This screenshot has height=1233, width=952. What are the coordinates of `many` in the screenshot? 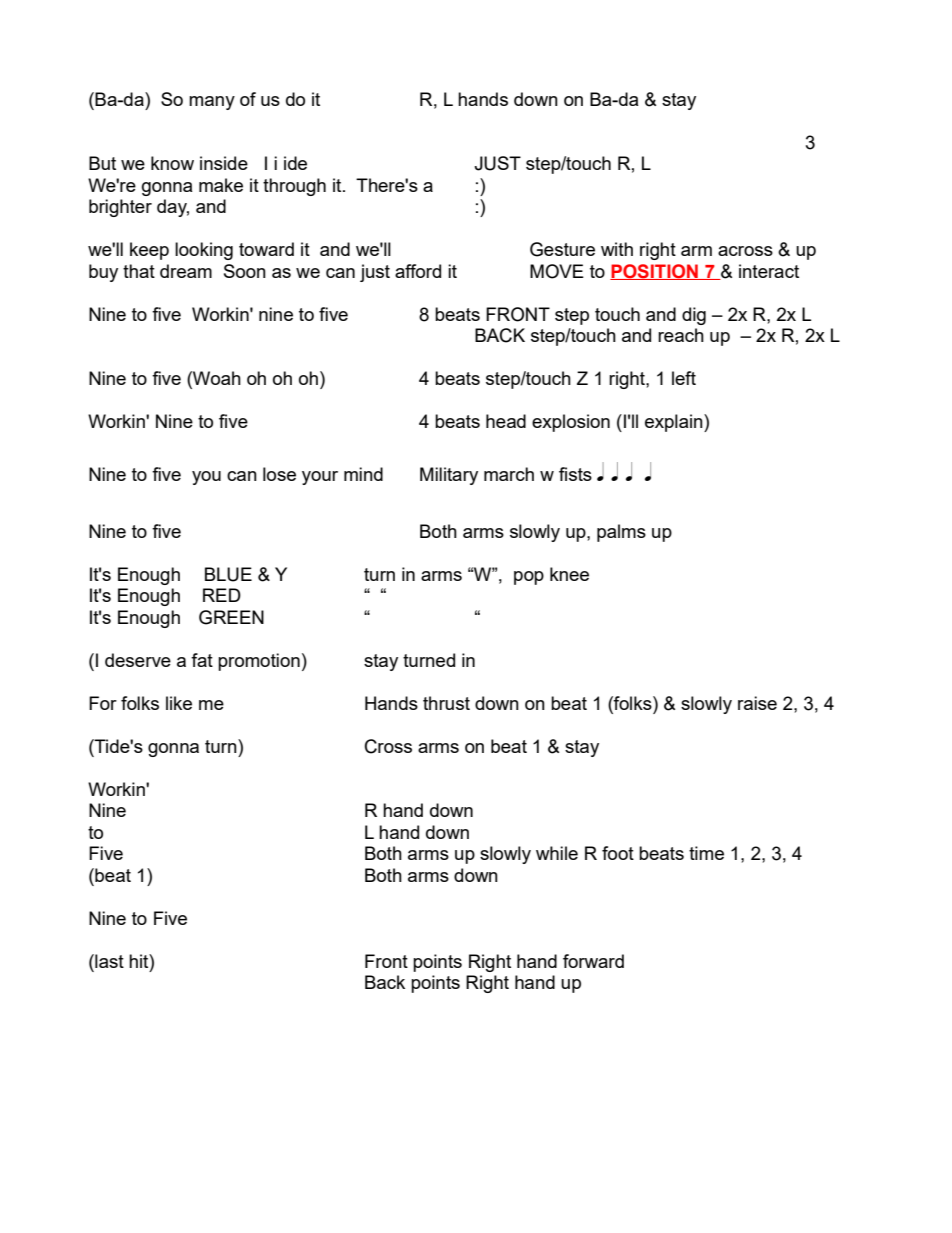 It's located at (212, 103).
